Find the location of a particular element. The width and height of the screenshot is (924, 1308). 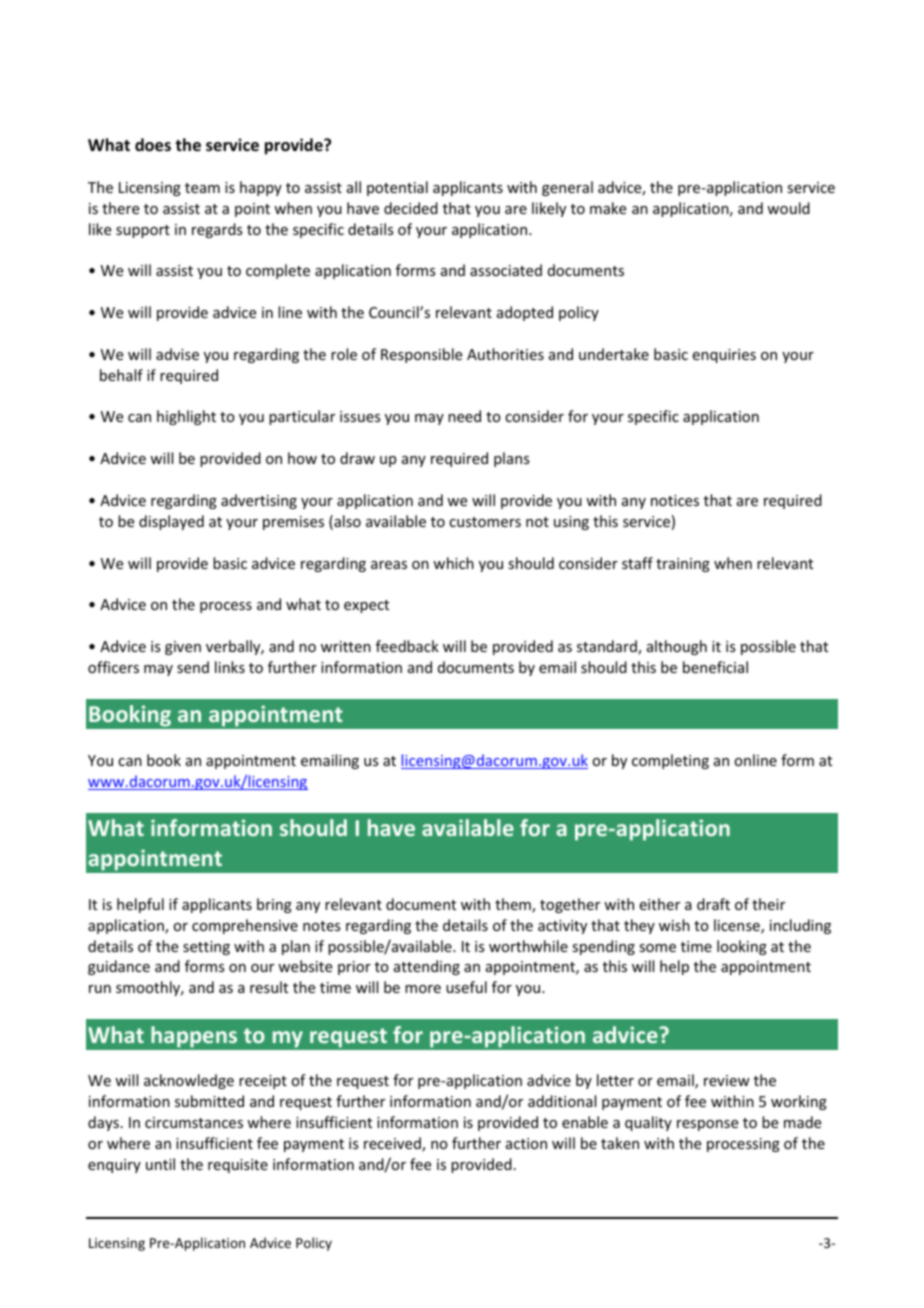

potential is located at coordinates (397, 188).
